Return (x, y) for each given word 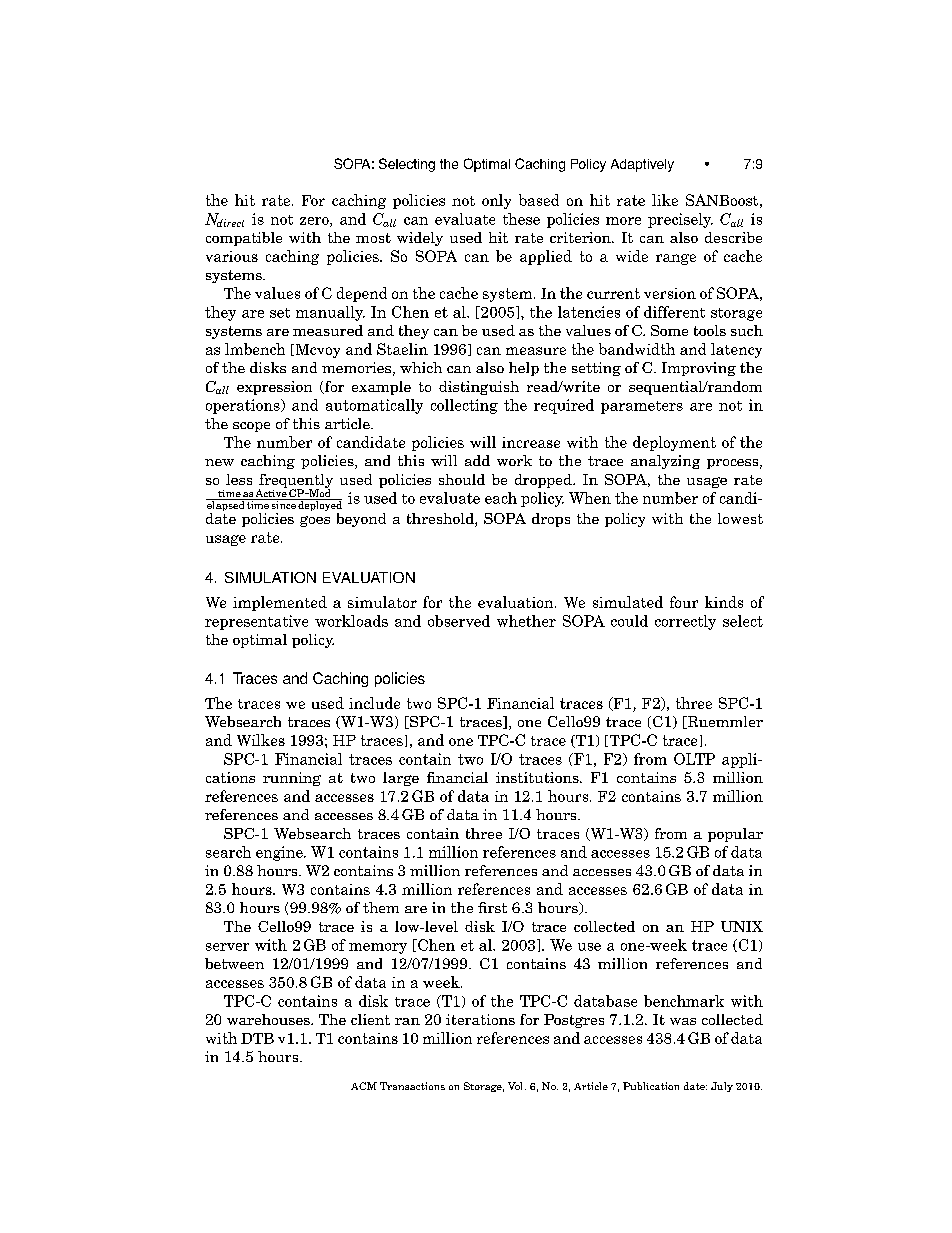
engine (280, 853)
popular (735, 835)
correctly (685, 622)
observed (459, 621)
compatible (244, 239)
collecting (464, 406)
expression (274, 388)
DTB (257, 1038)
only (496, 201)
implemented (280, 603)
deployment (674, 443)
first (492, 907)
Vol (517, 1086)
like (665, 200)
